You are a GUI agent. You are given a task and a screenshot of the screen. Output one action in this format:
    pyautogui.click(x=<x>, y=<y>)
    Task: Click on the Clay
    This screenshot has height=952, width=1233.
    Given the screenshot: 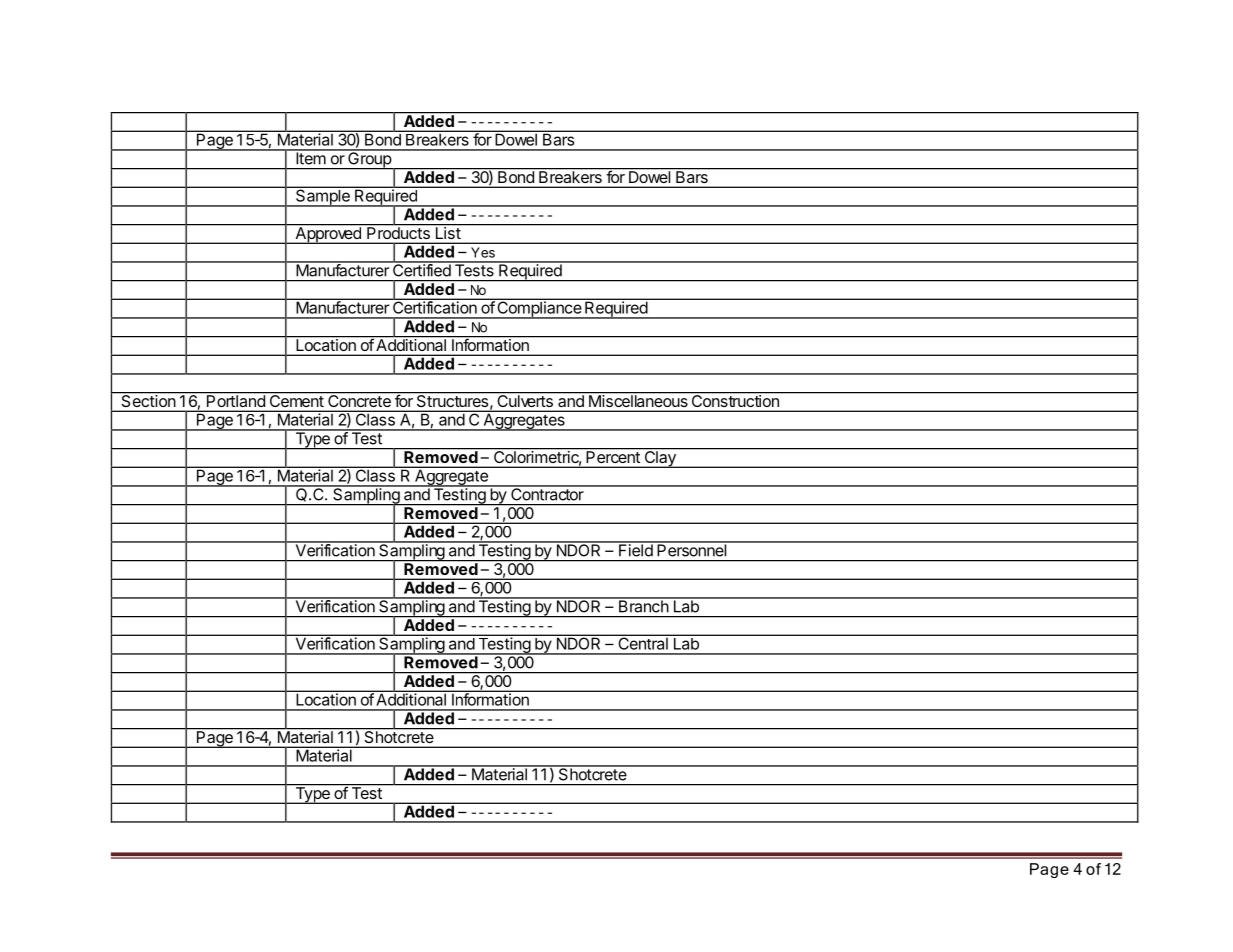 What is the action you would take?
    pyautogui.click(x=660, y=458)
